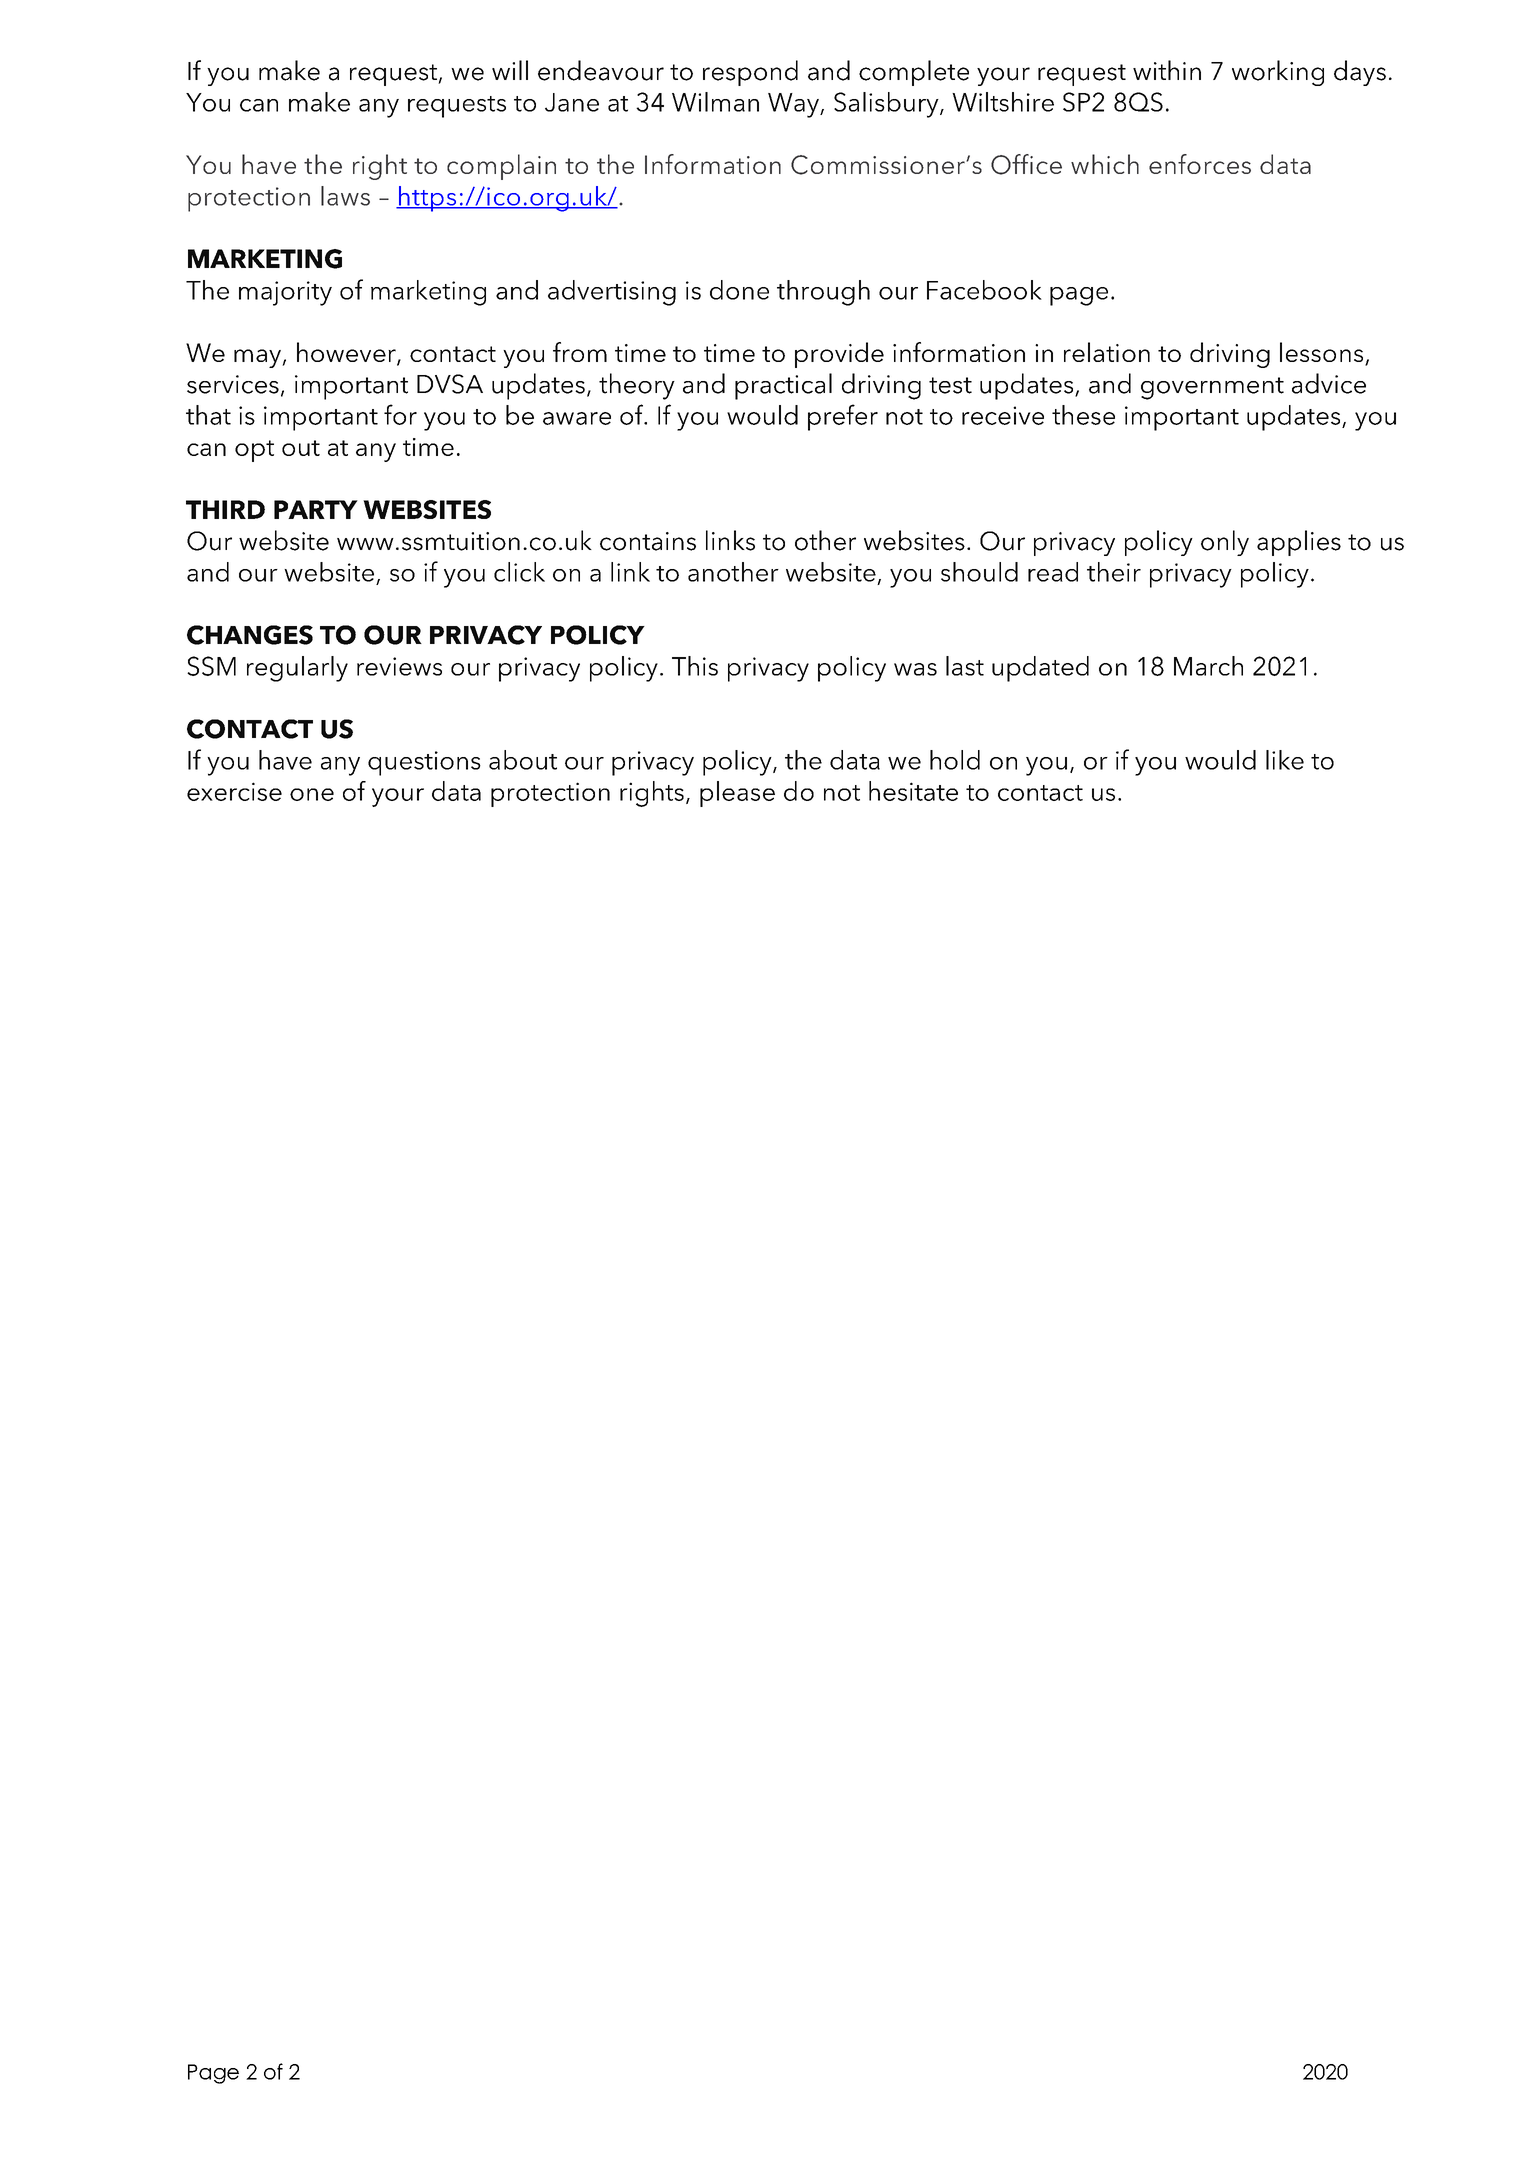 The width and height of the document is (1538, 2175). I want to click on government, so click(1212, 388).
